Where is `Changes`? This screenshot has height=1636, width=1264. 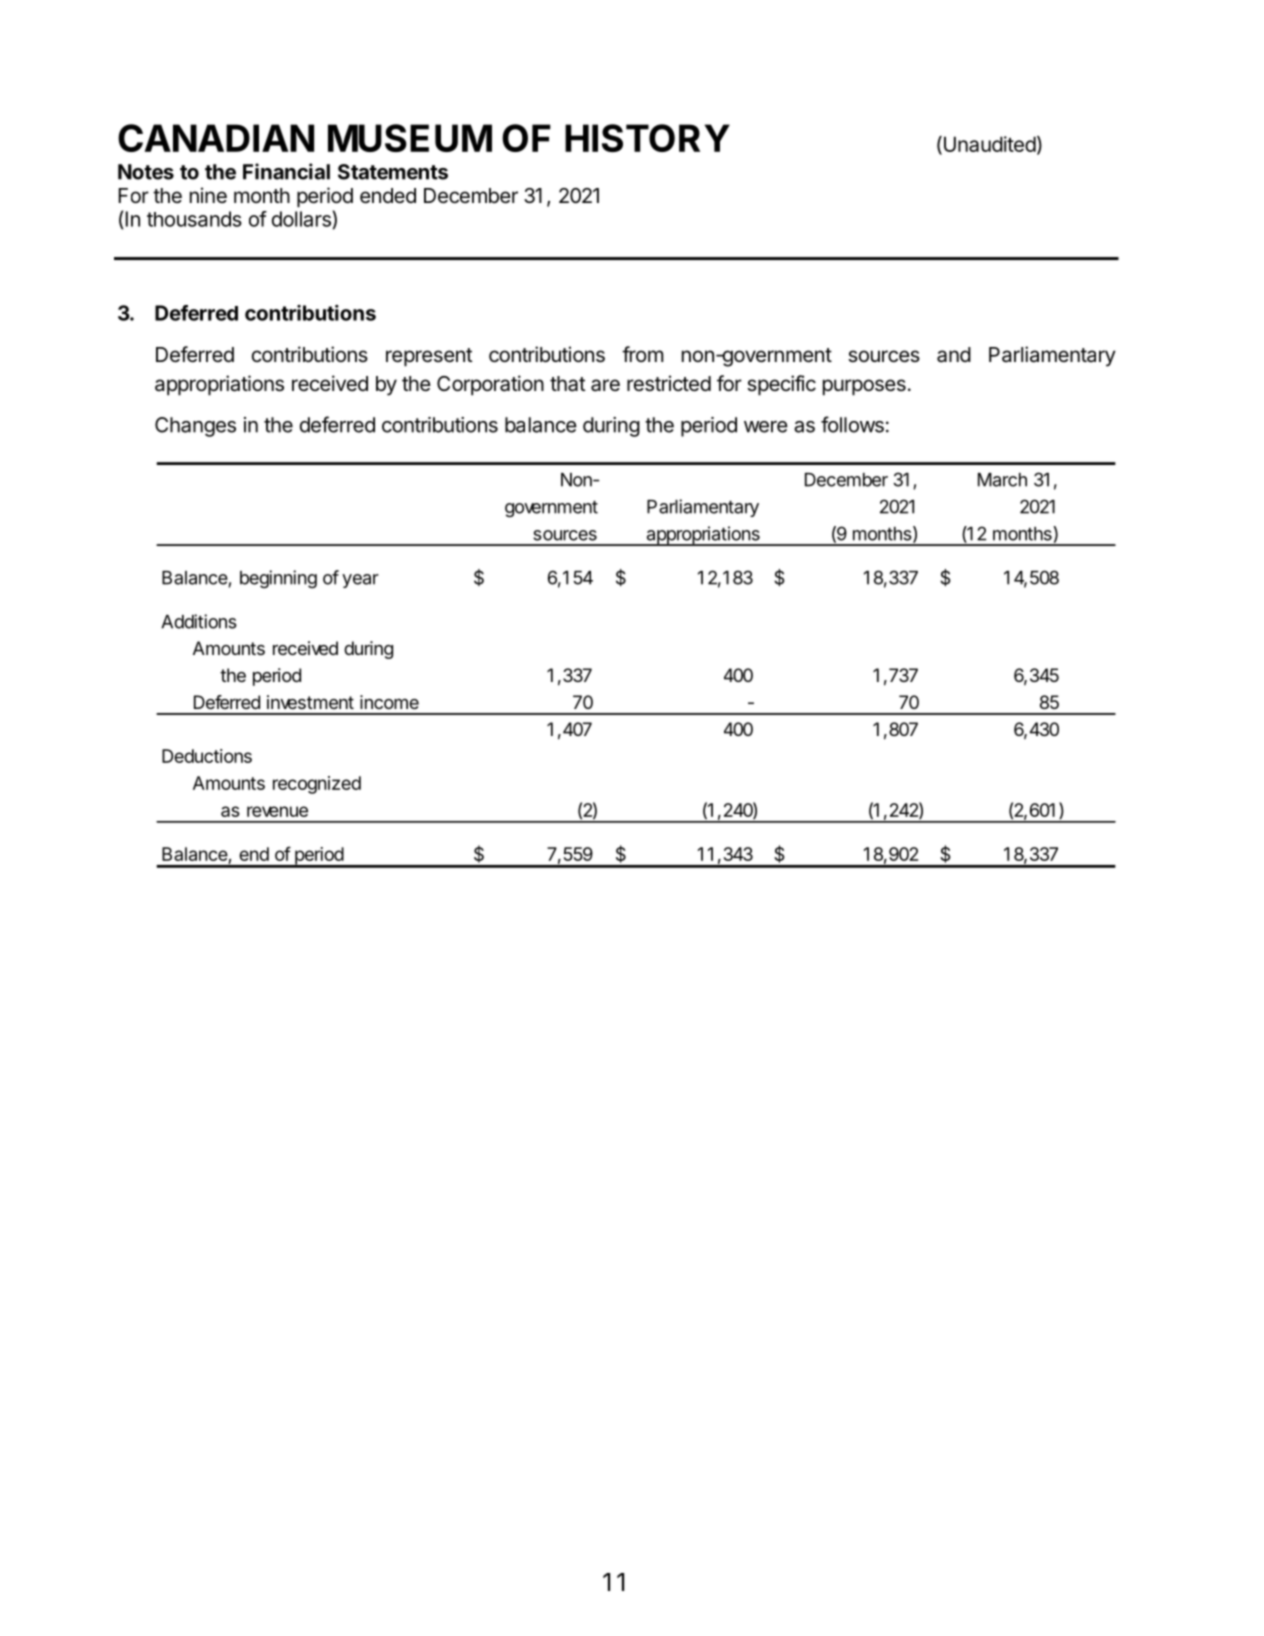
Changes is located at coordinates (195, 427).
